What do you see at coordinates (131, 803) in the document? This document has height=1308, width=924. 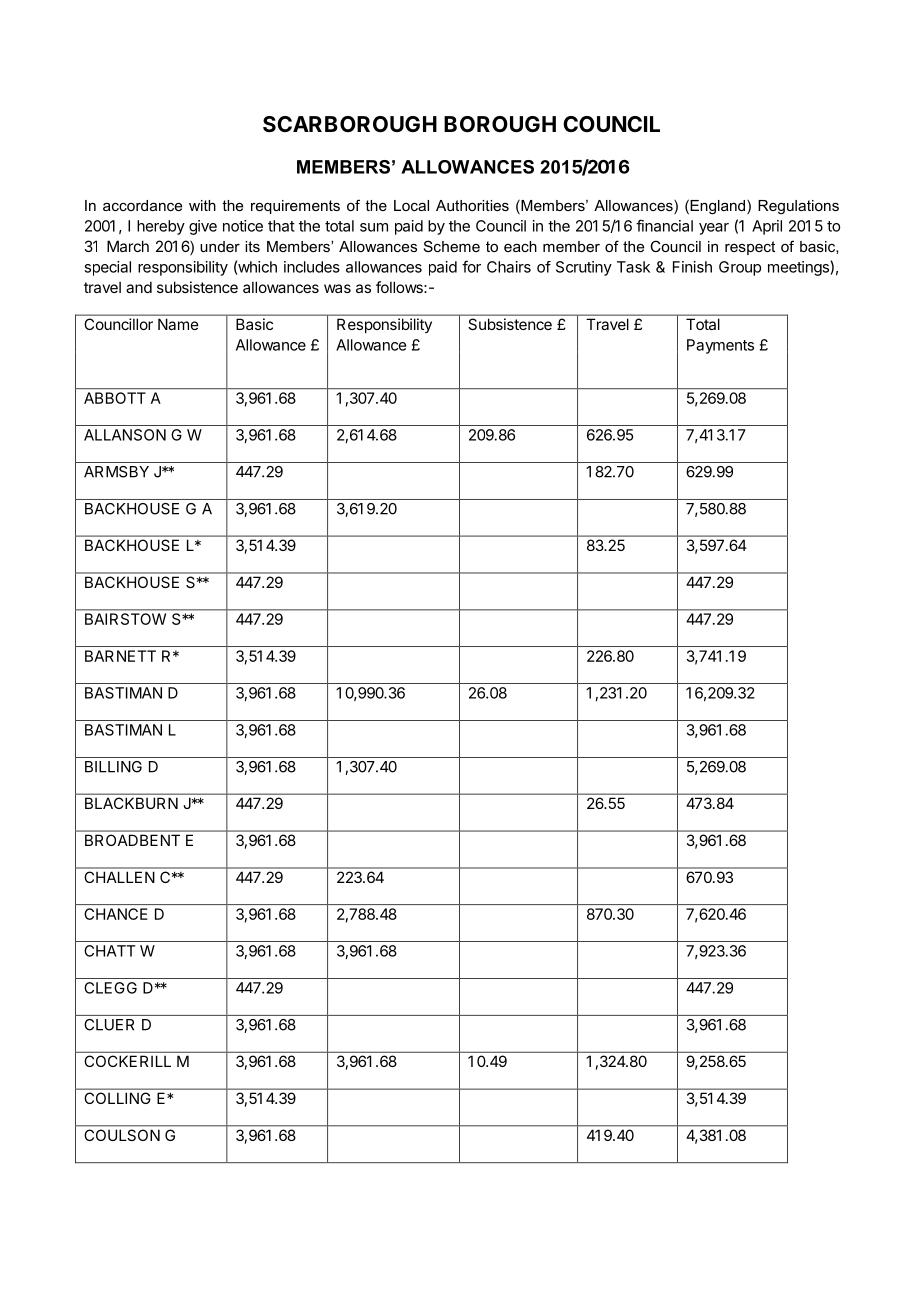 I see `BLACKBURN` at bounding box center [131, 803].
